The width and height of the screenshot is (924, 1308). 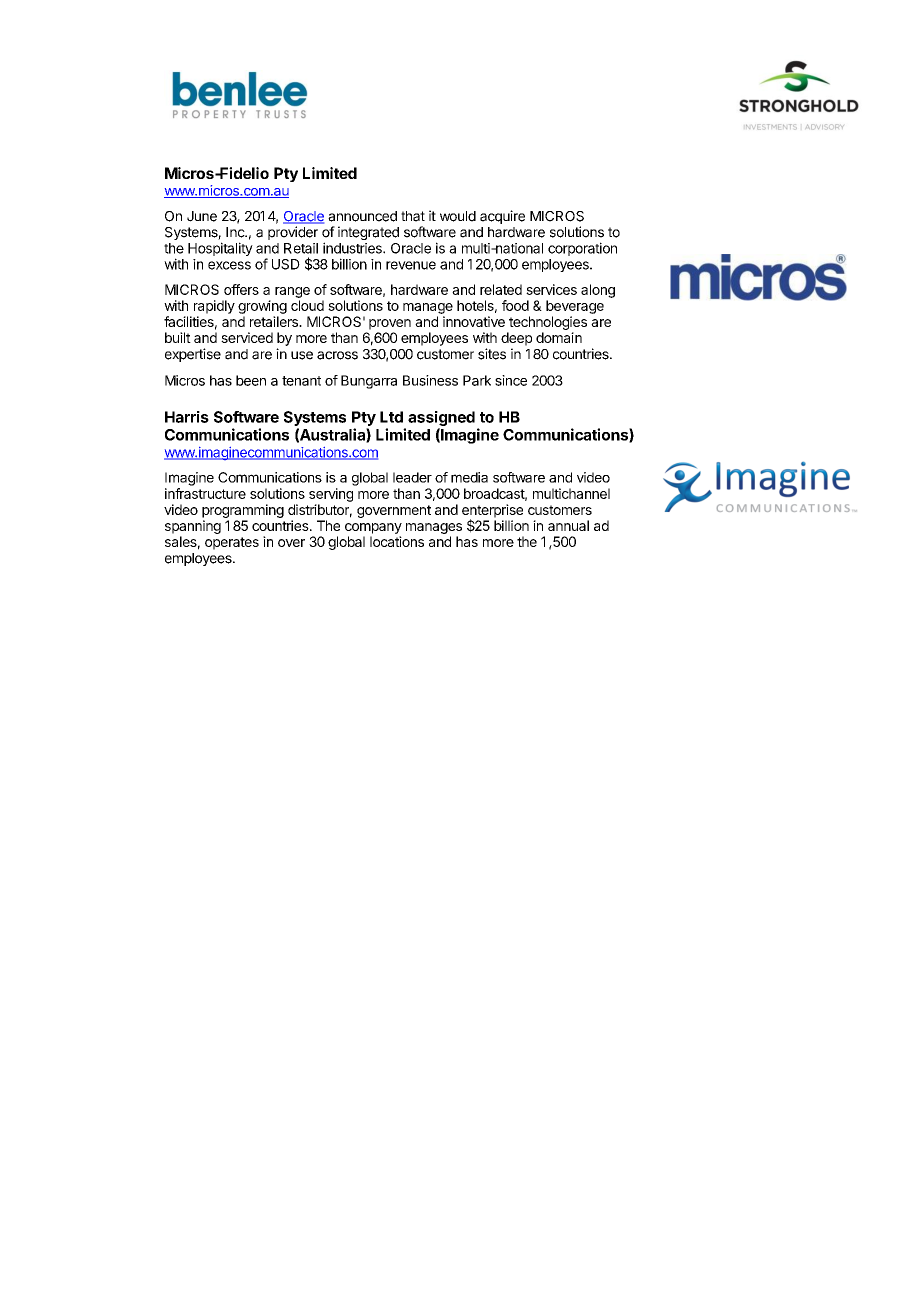 What do you see at coordinates (390, 324) in the screenshot?
I see `proven` at bounding box center [390, 324].
